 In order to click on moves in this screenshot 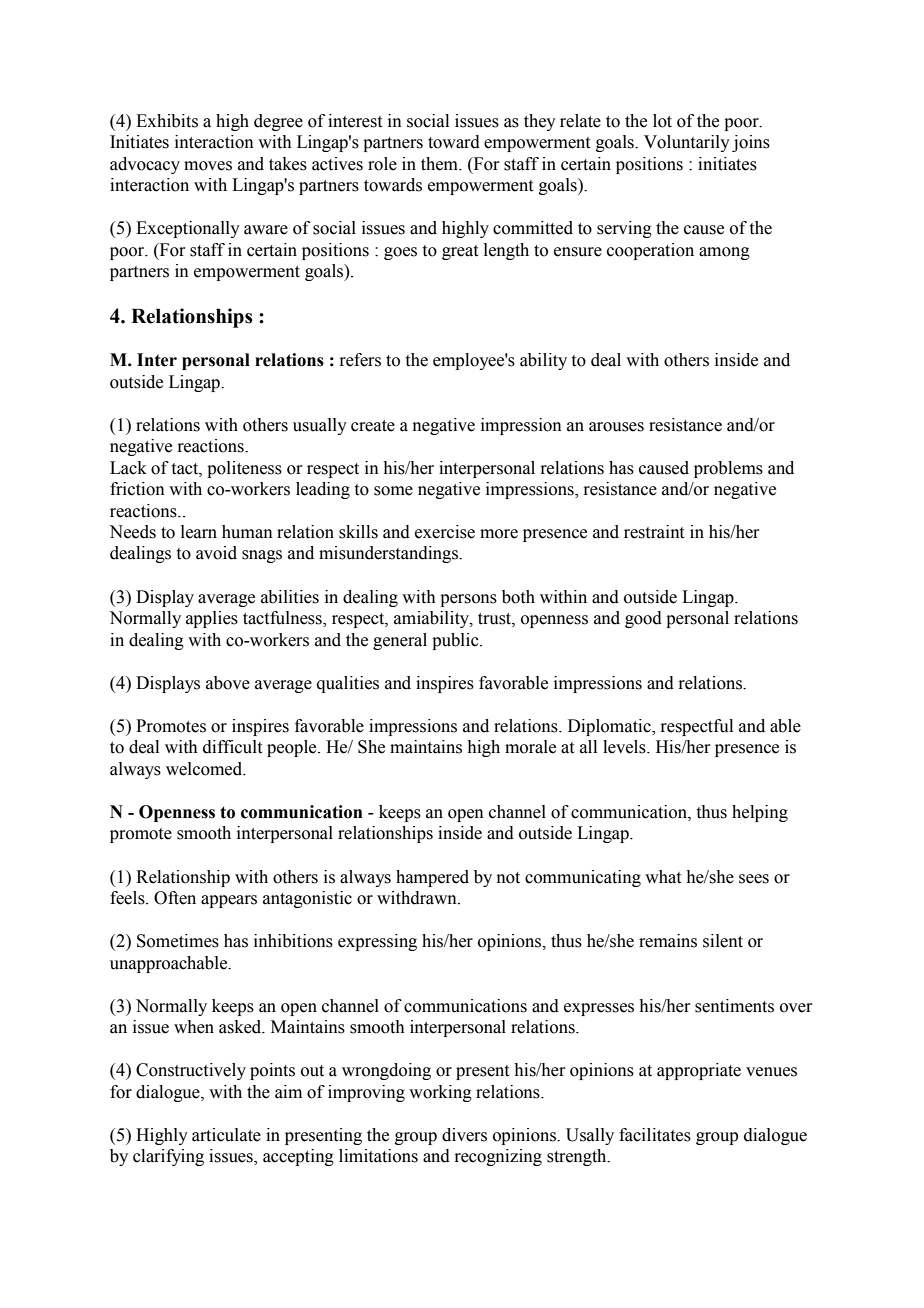, I will do `click(208, 166)`.
